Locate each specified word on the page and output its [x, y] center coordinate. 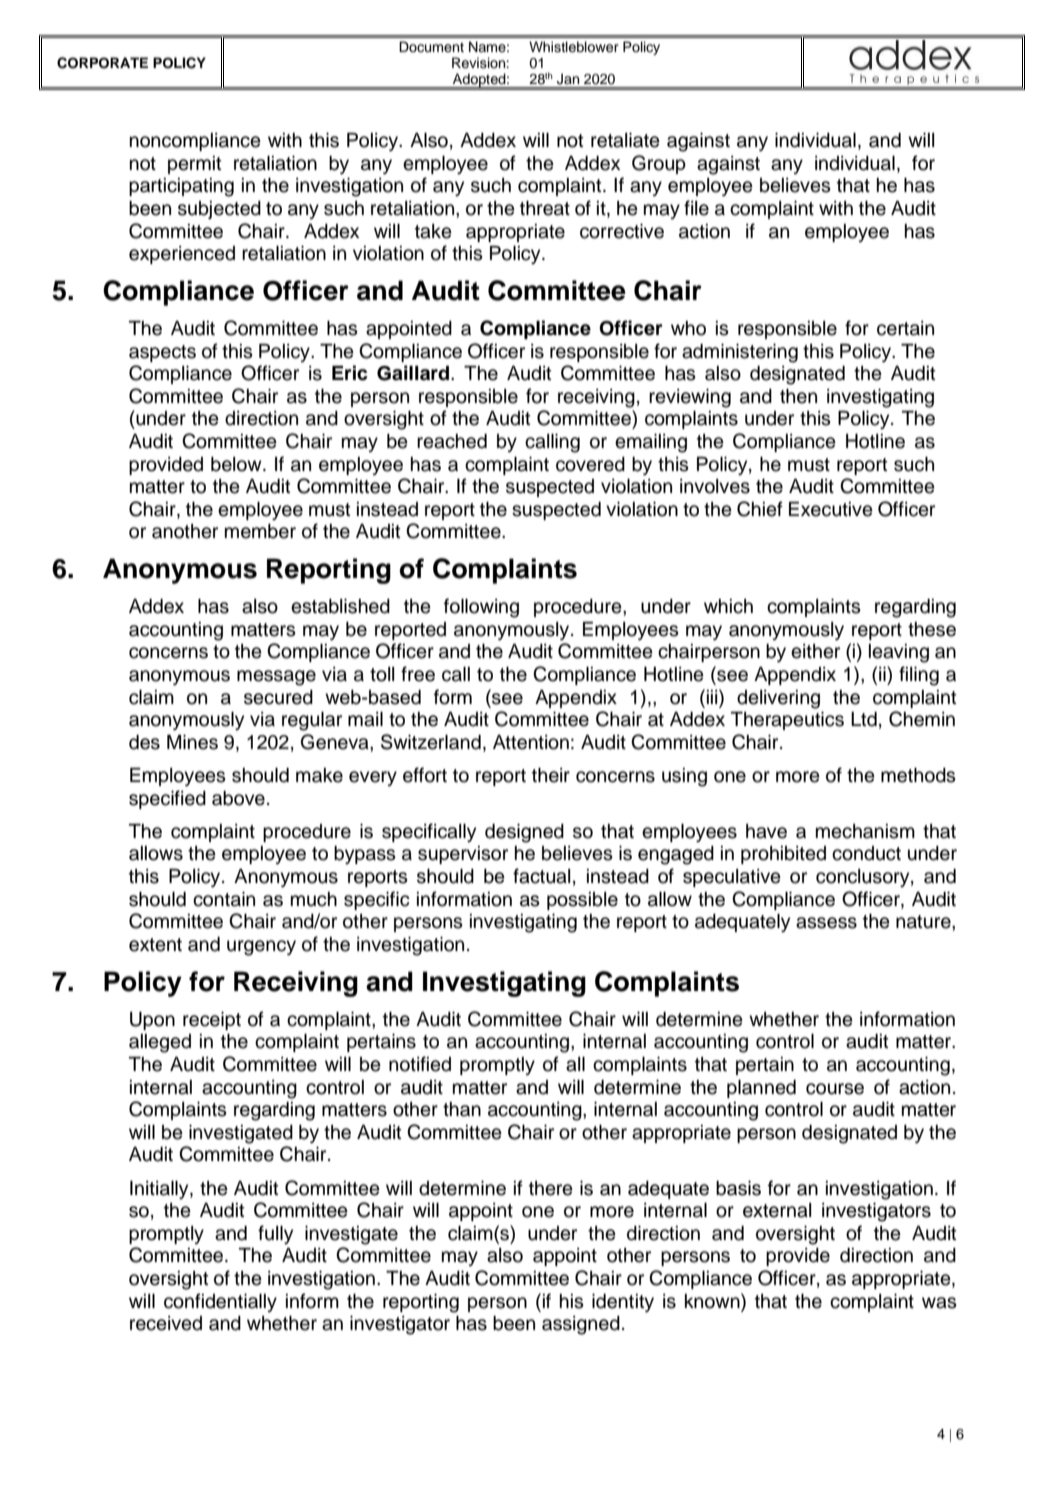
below [237, 464]
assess [826, 923]
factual [541, 876]
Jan [568, 79]
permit [195, 165]
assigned [581, 1325]
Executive [831, 509]
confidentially [220, 1302]
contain [224, 899]
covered [590, 464]
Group [659, 164]
